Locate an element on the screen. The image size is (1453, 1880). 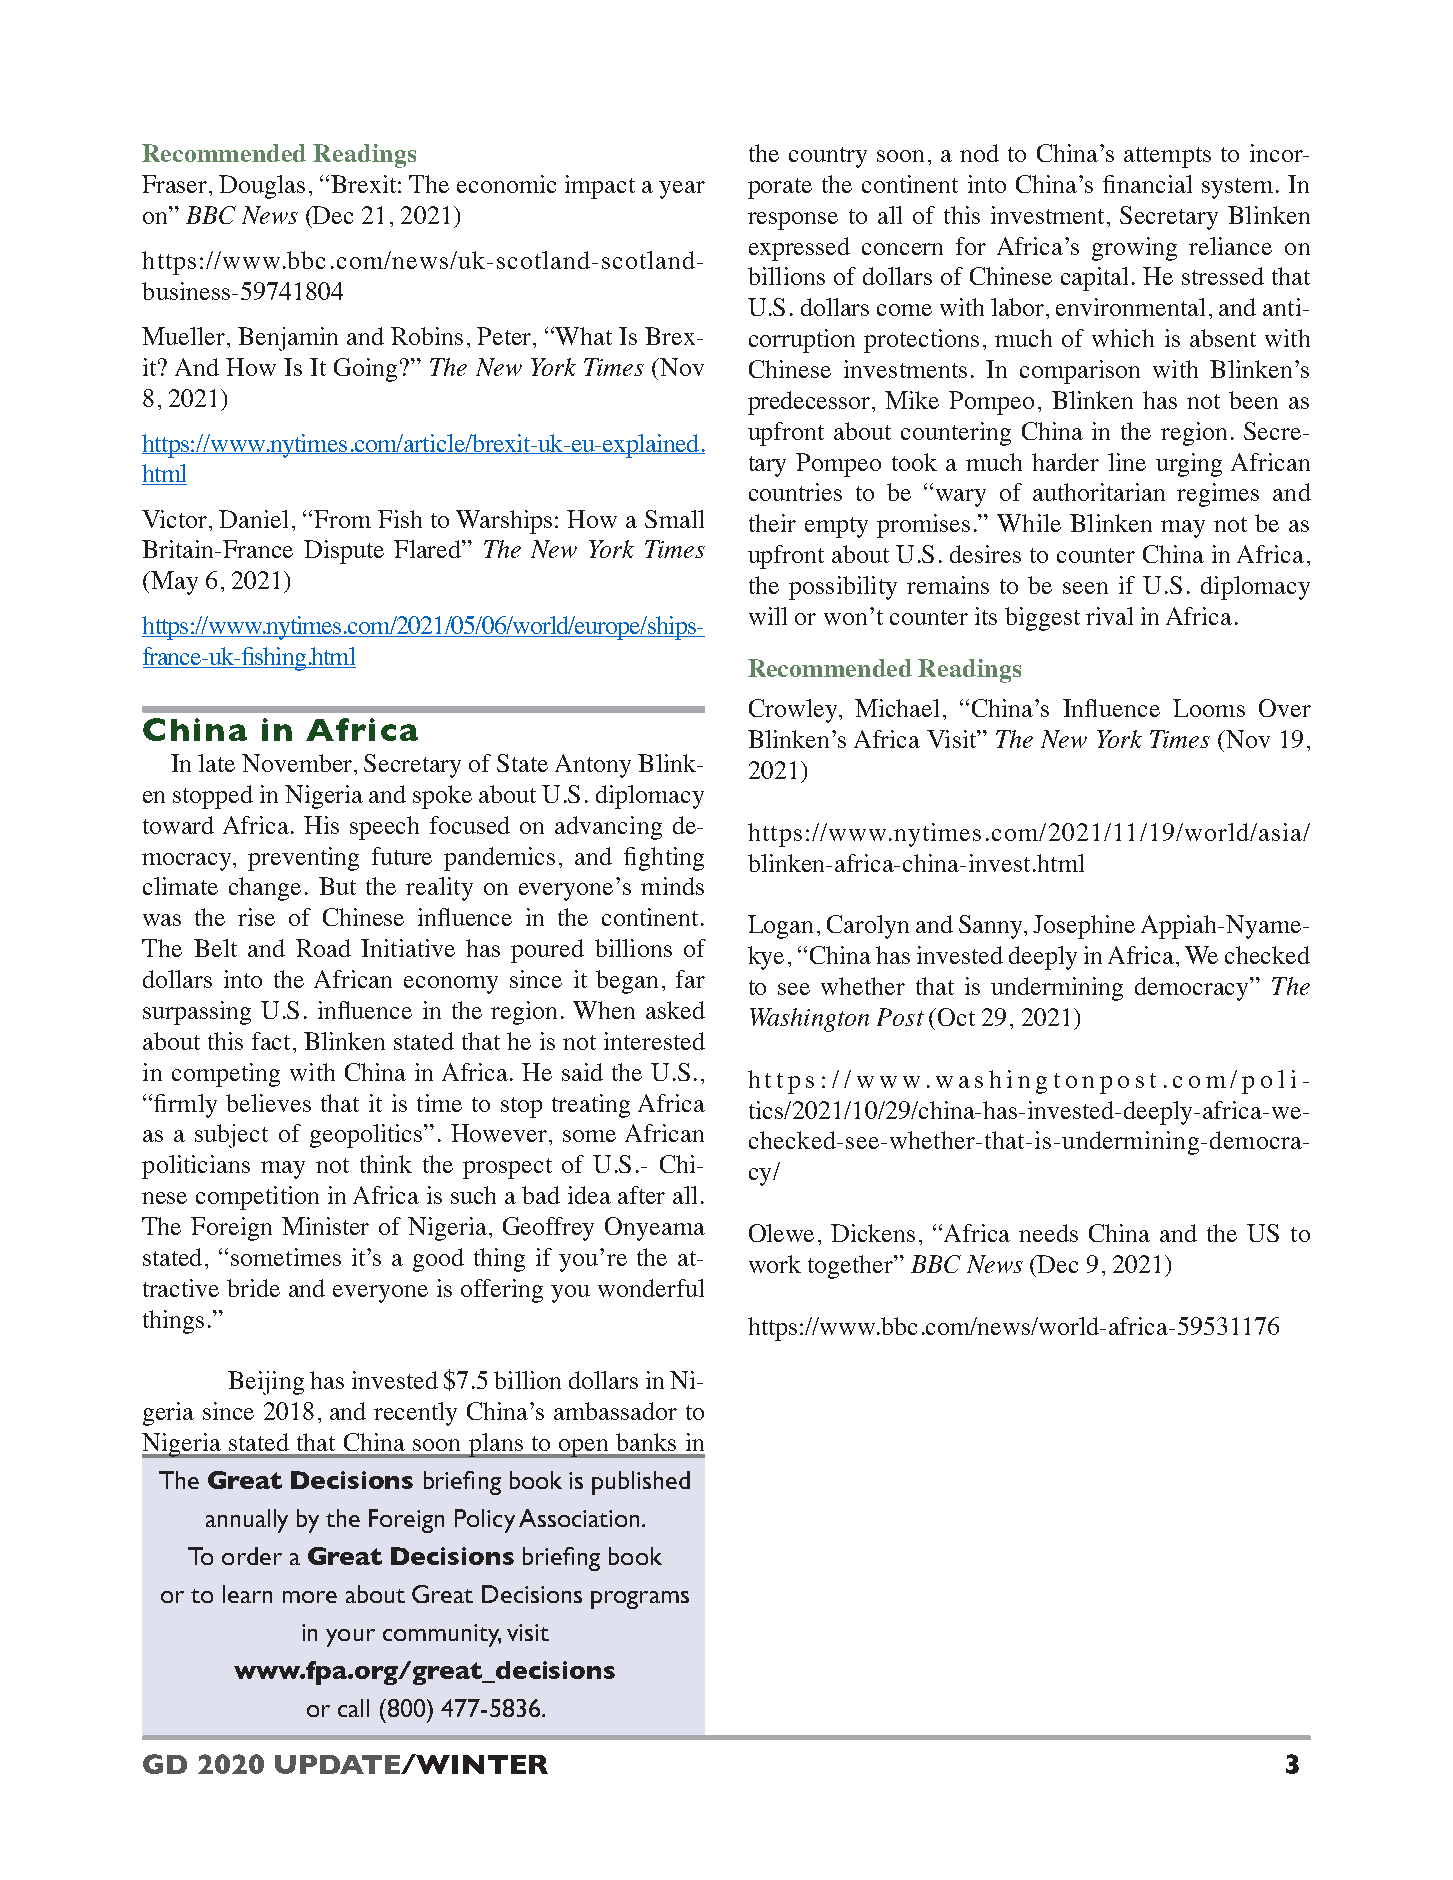
programs is located at coordinates (640, 1600).
